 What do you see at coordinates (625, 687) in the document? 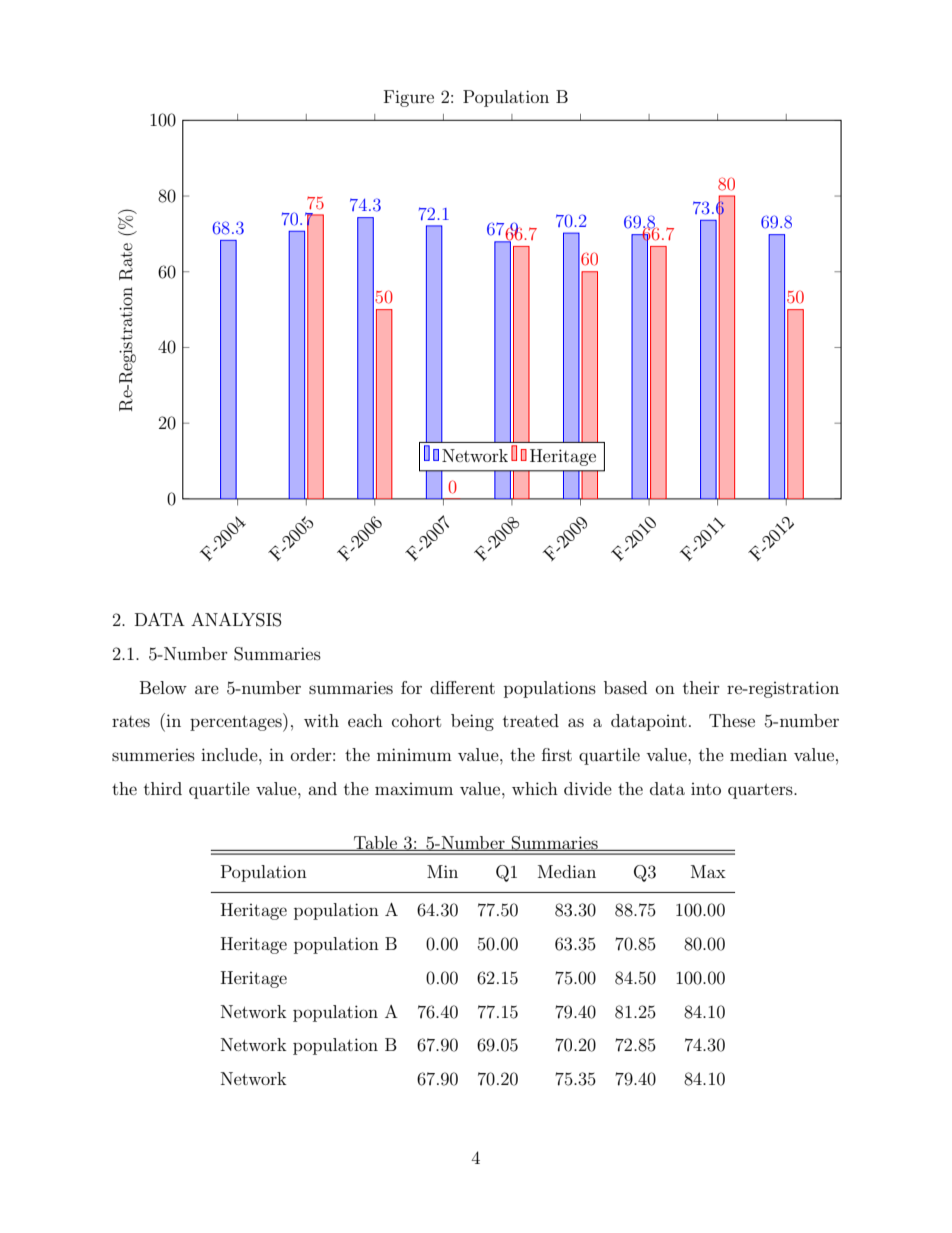
I see `based` at bounding box center [625, 687].
